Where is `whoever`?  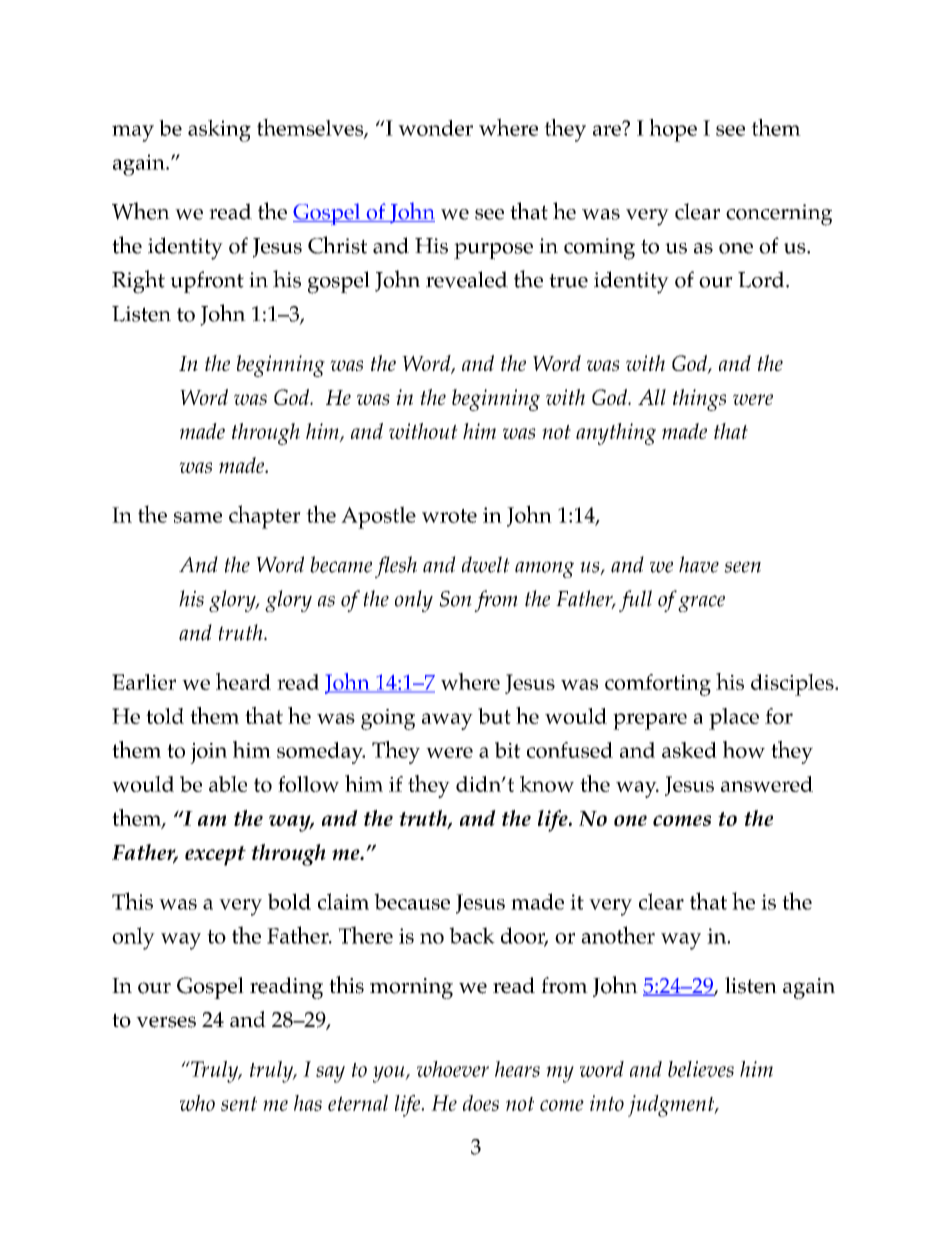
whoever is located at coordinates (453, 1069).
